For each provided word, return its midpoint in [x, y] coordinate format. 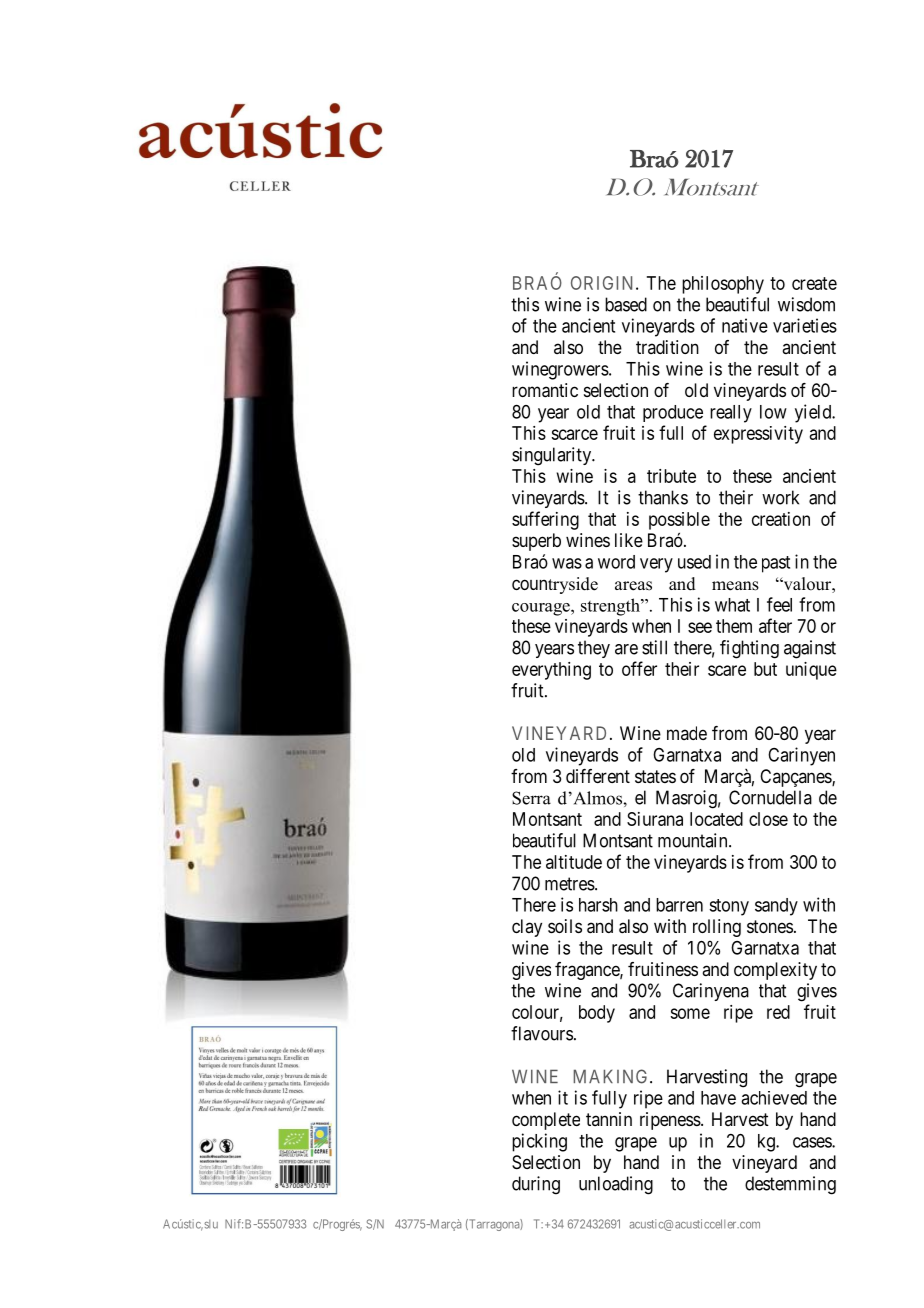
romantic [545, 390]
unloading [616, 1185]
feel [779, 604]
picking [539, 1142]
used [694, 562]
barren [679, 905]
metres [570, 884]
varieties [805, 325]
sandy [776, 907]
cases [813, 1142]
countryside [555, 585]
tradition [667, 347]
